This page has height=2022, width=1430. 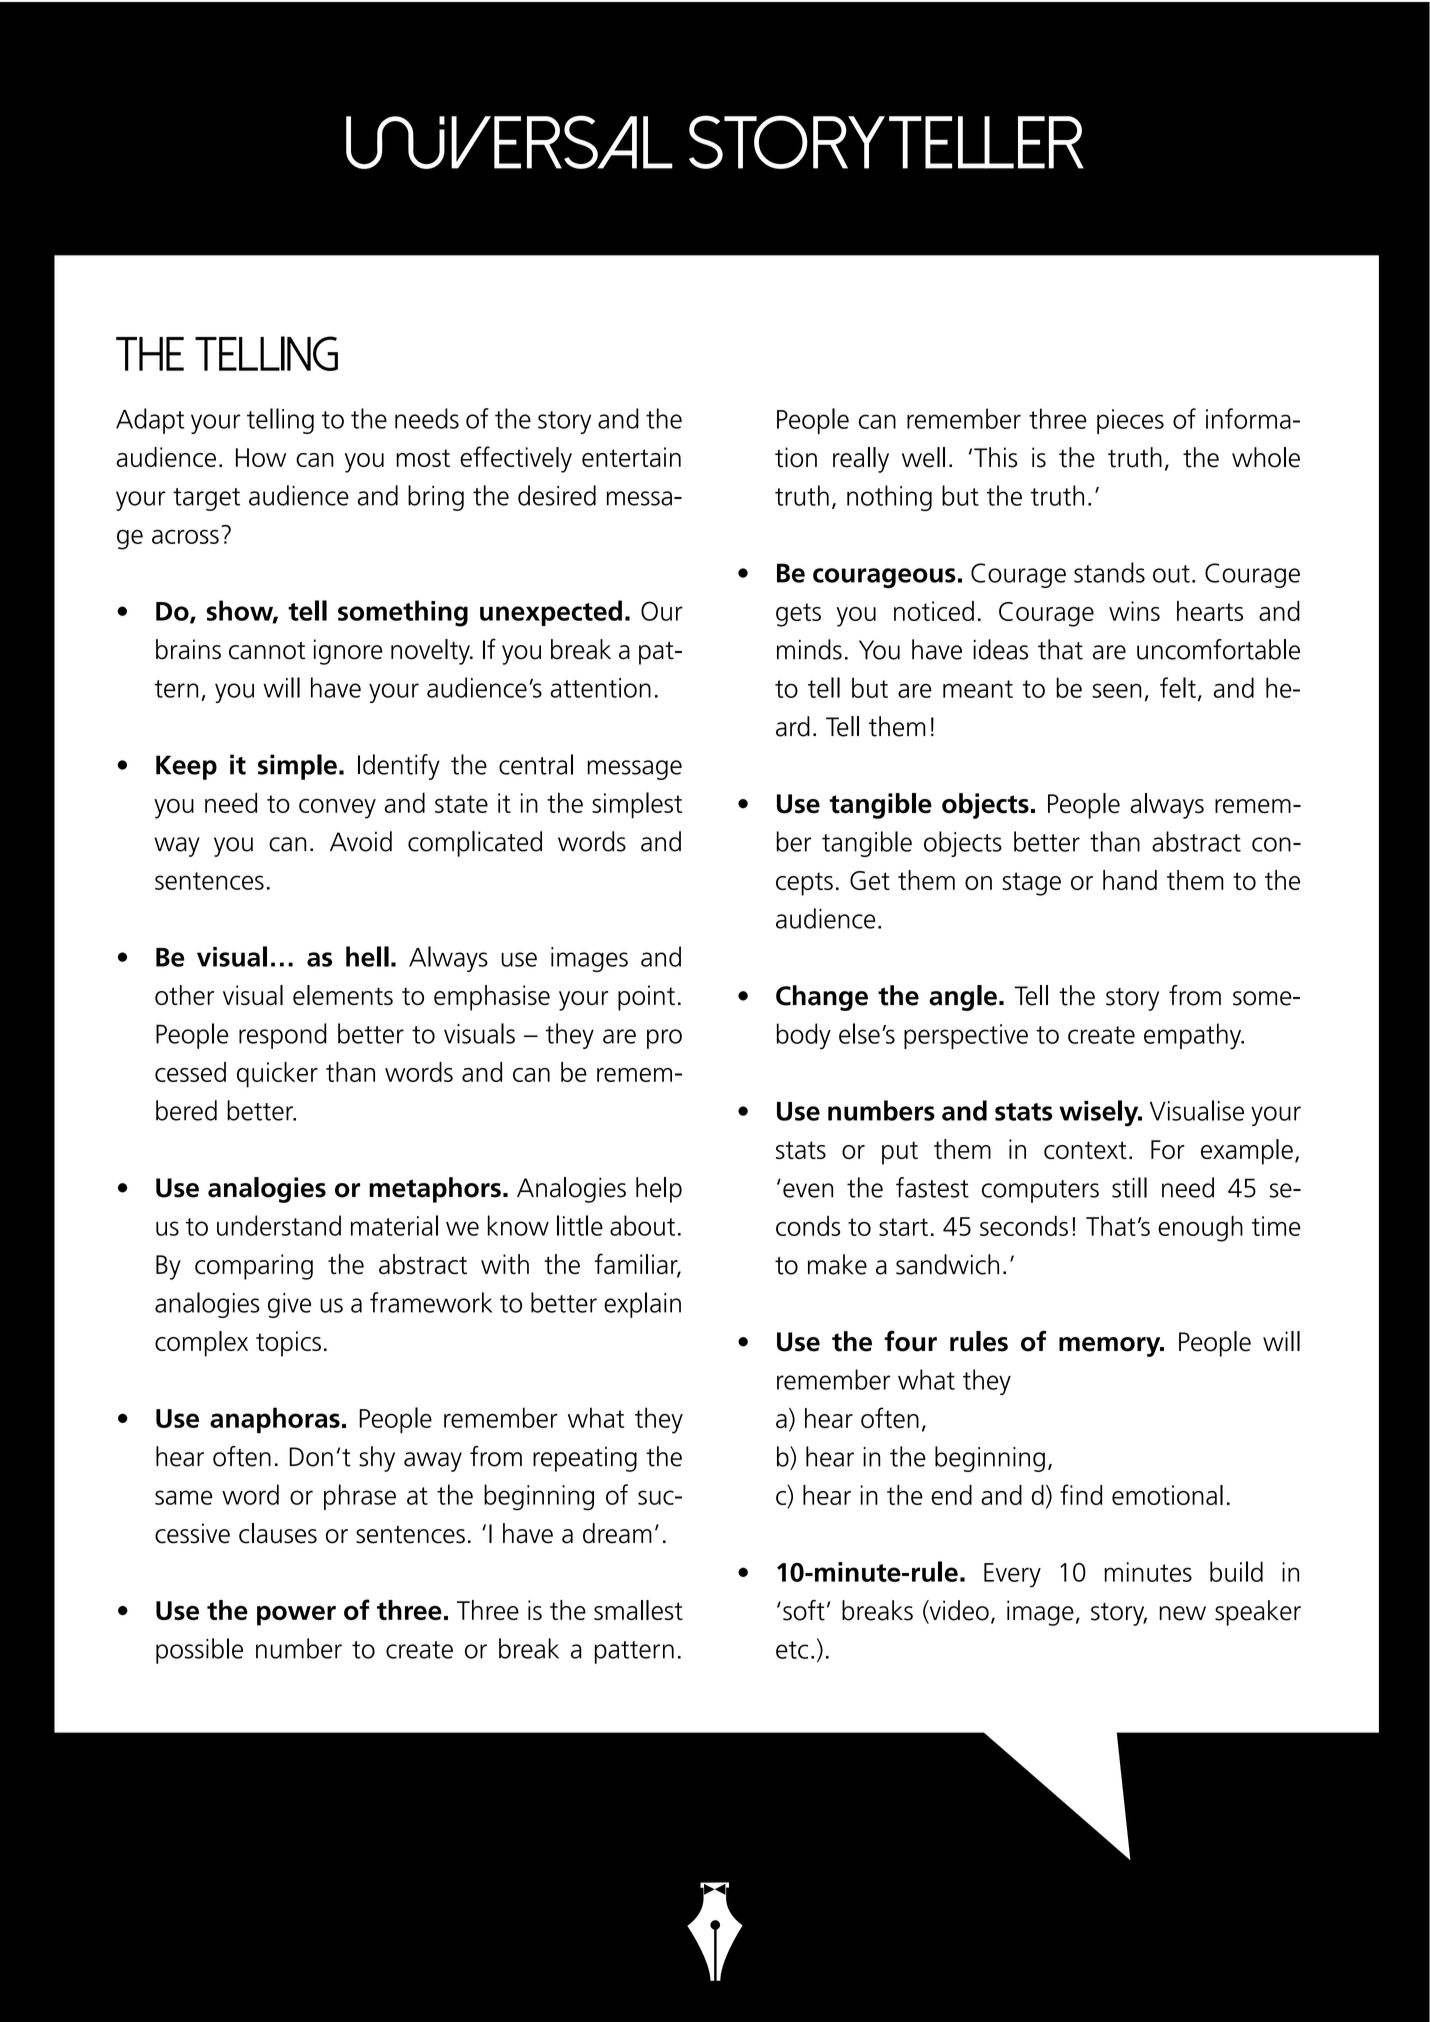 I want to click on target, so click(x=206, y=499).
